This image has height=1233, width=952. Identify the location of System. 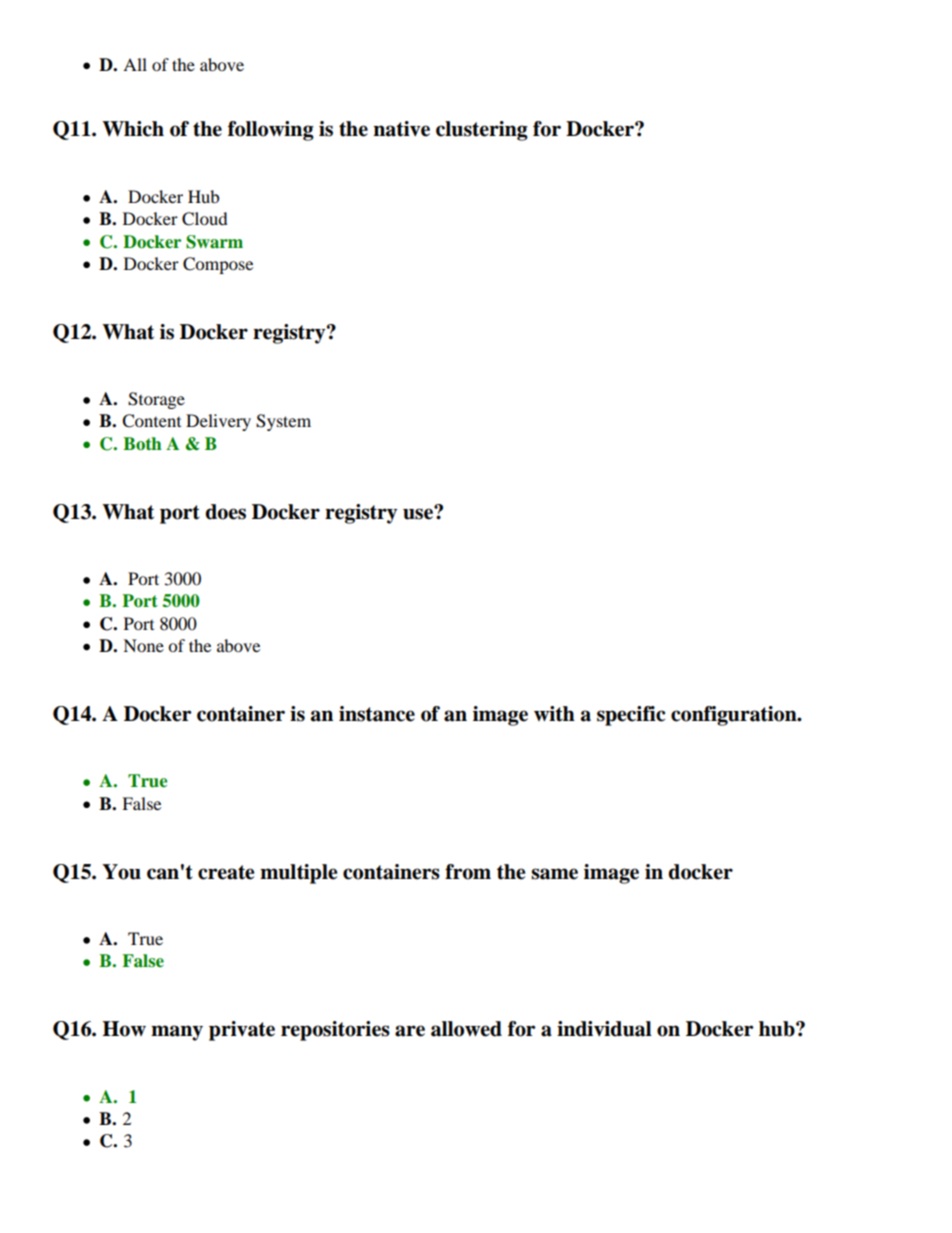
(283, 422).
